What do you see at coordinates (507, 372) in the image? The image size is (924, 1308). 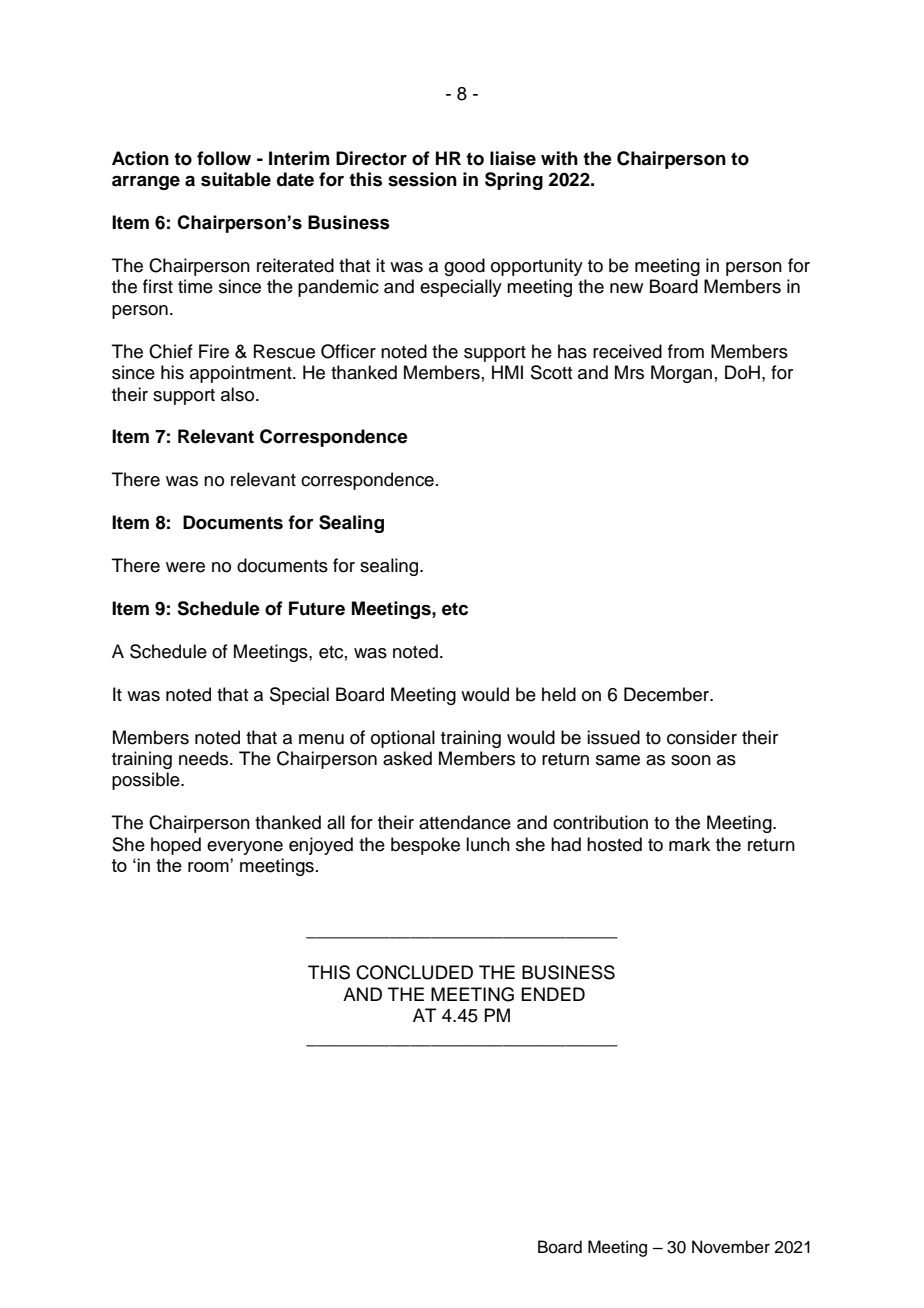 I see `HMI` at bounding box center [507, 372].
